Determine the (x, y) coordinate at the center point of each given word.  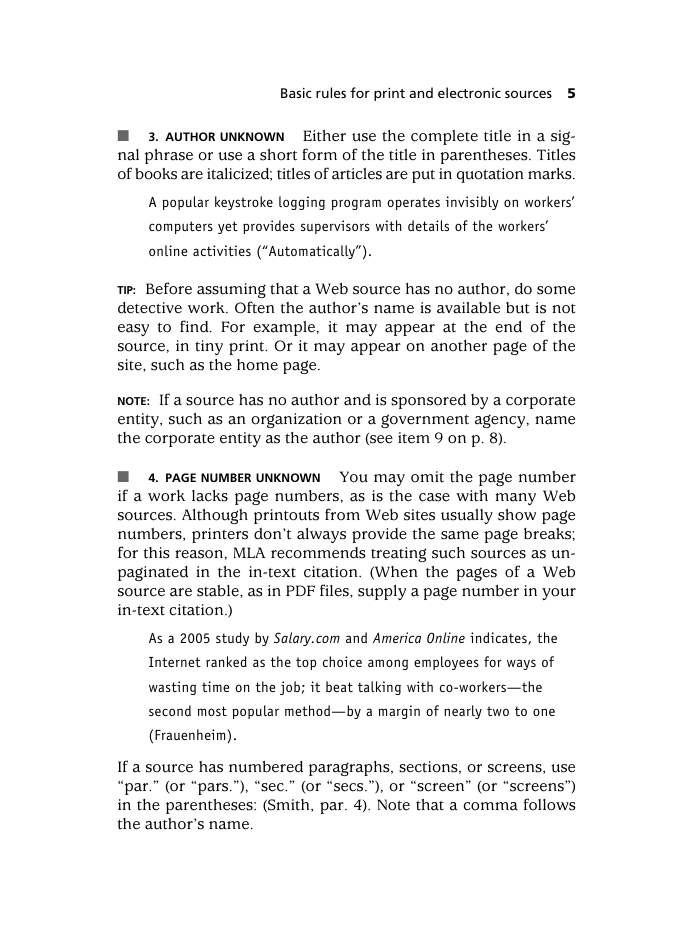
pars (214, 789)
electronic (469, 92)
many (515, 499)
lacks (210, 496)
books (156, 174)
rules (331, 92)
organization (296, 420)
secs (350, 787)
